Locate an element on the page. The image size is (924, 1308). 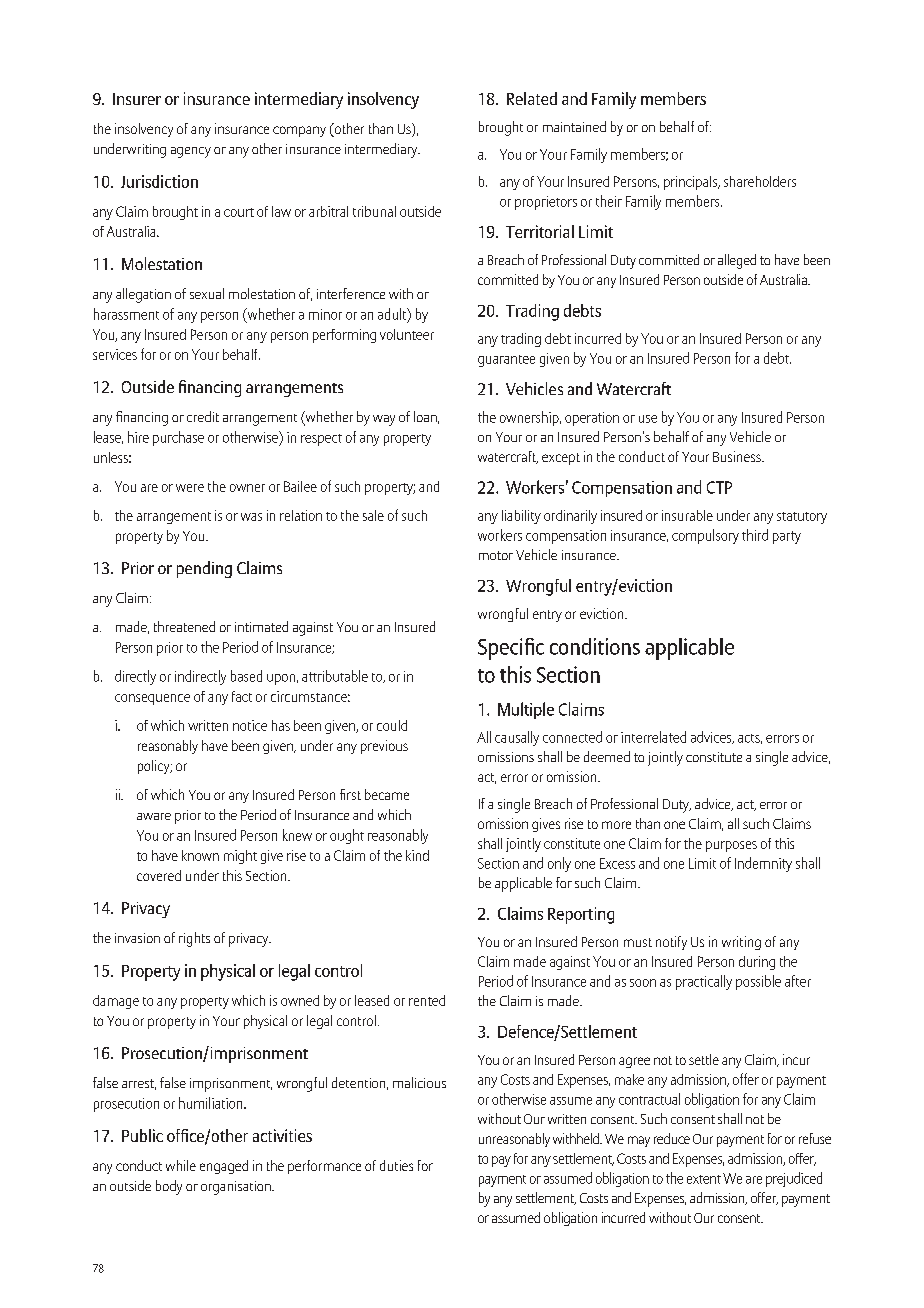
kind is located at coordinates (417, 855).
